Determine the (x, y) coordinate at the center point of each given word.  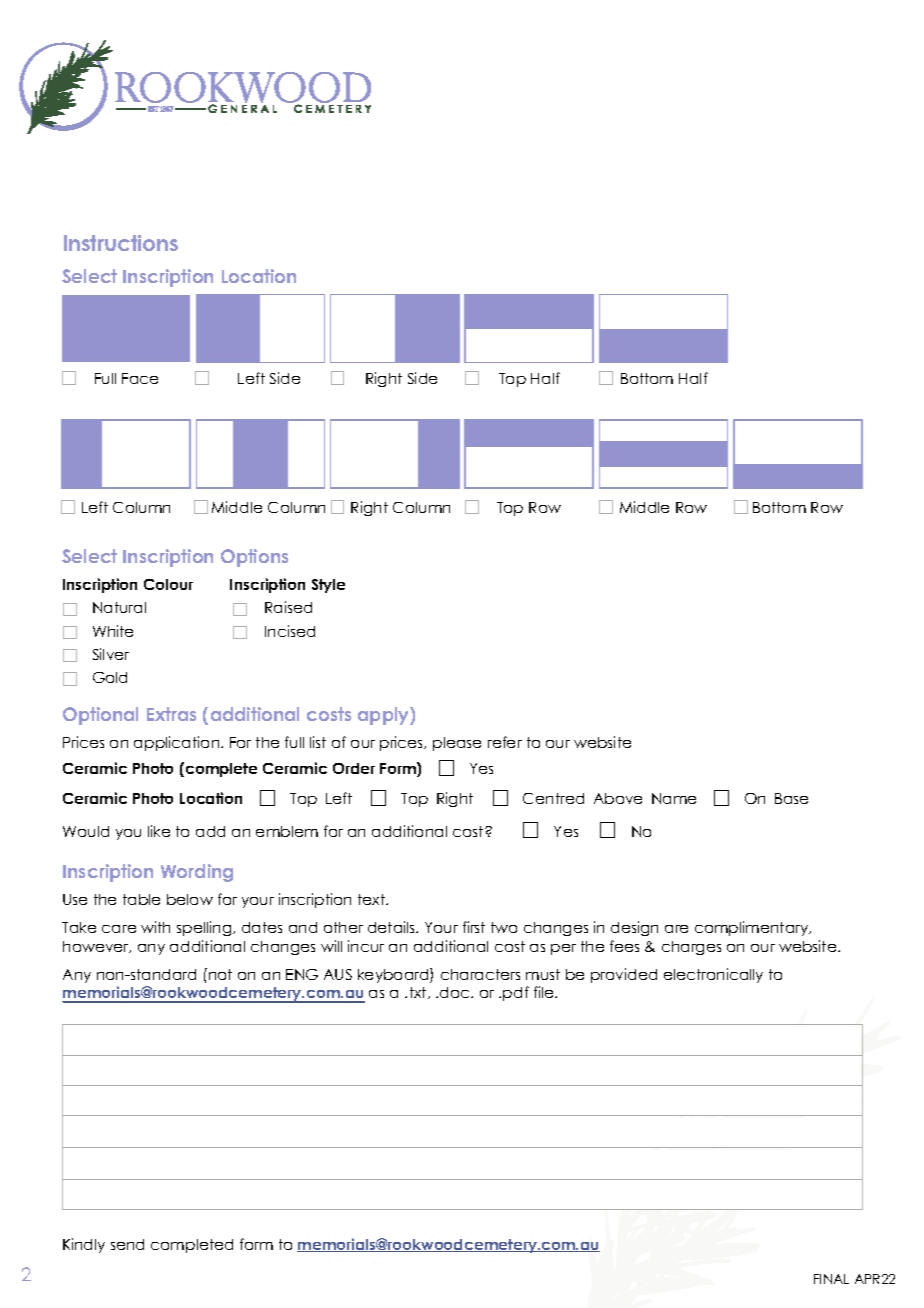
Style (328, 586)
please (457, 744)
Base (791, 798)
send (127, 1244)
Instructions (121, 243)
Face (140, 378)
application (178, 743)
